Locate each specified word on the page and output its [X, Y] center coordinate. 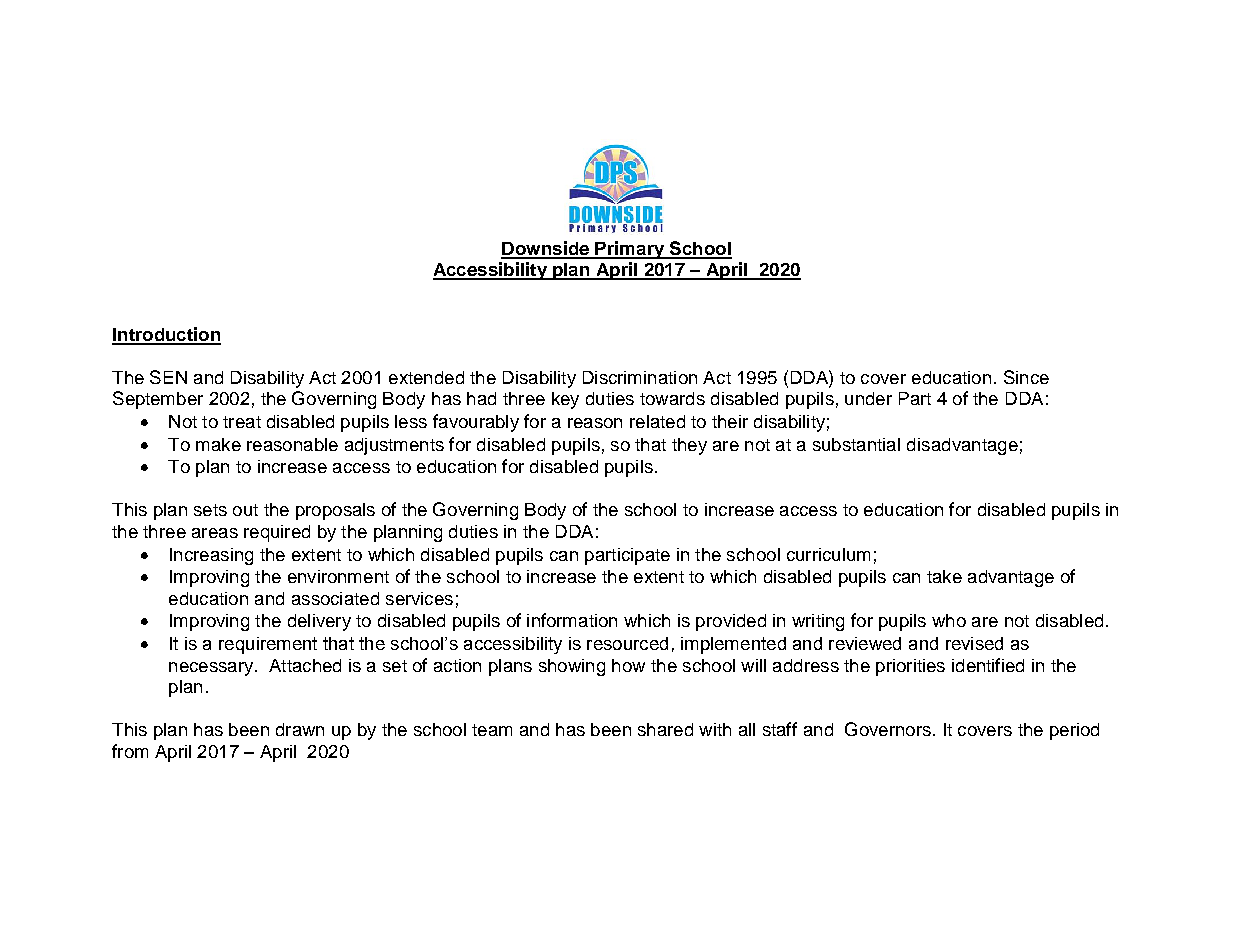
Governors [888, 729]
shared [665, 729]
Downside [546, 249]
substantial [856, 444]
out [245, 510]
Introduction [166, 335]
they [689, 446]
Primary [630, 250]
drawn [300, 729]
